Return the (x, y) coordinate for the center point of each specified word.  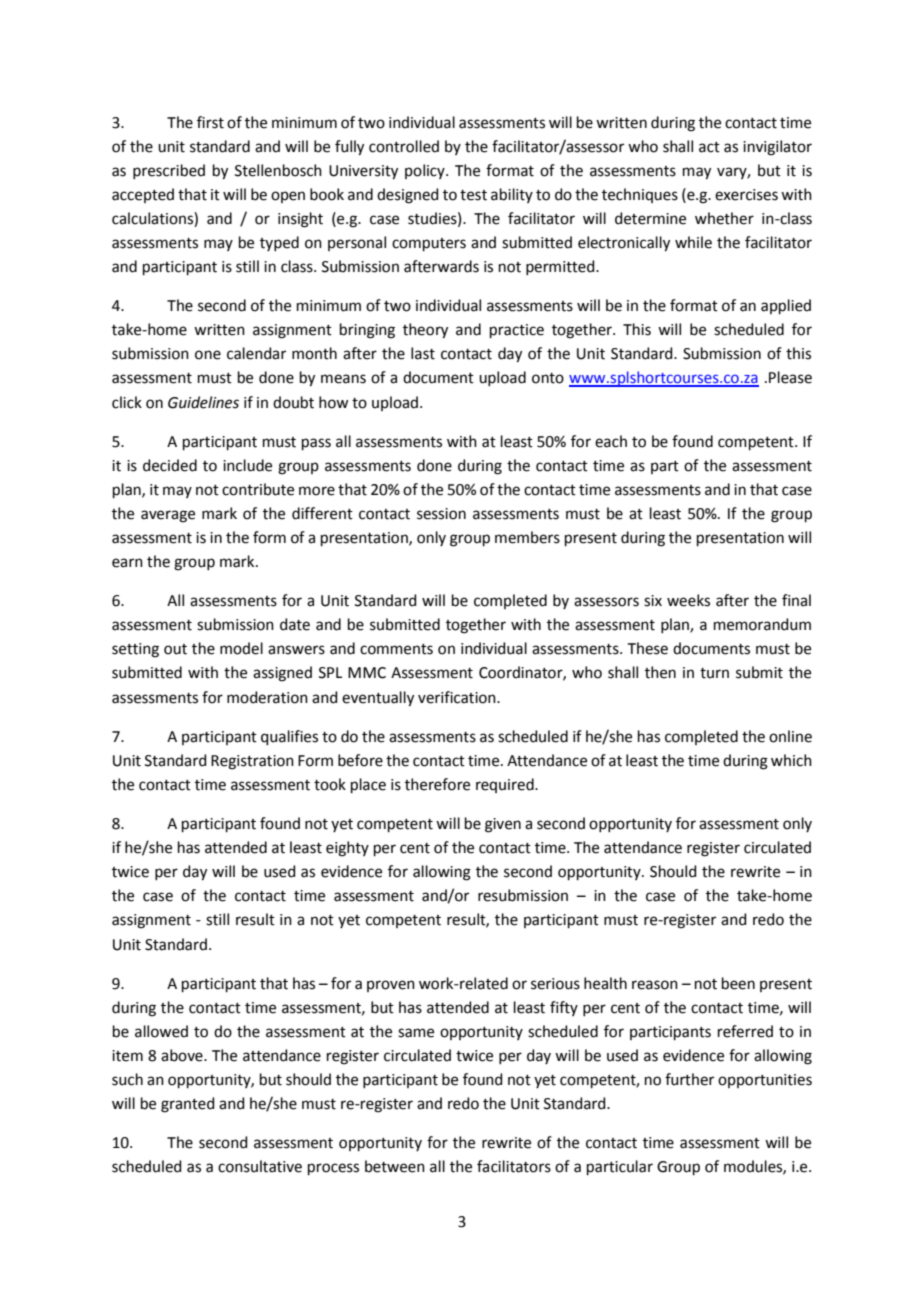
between (395, 1166)
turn (714, 673)
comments (396, 649)
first (210, 122)
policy (426, 171)
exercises (746, 195)
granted (188, 1105)
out (175, 649)
